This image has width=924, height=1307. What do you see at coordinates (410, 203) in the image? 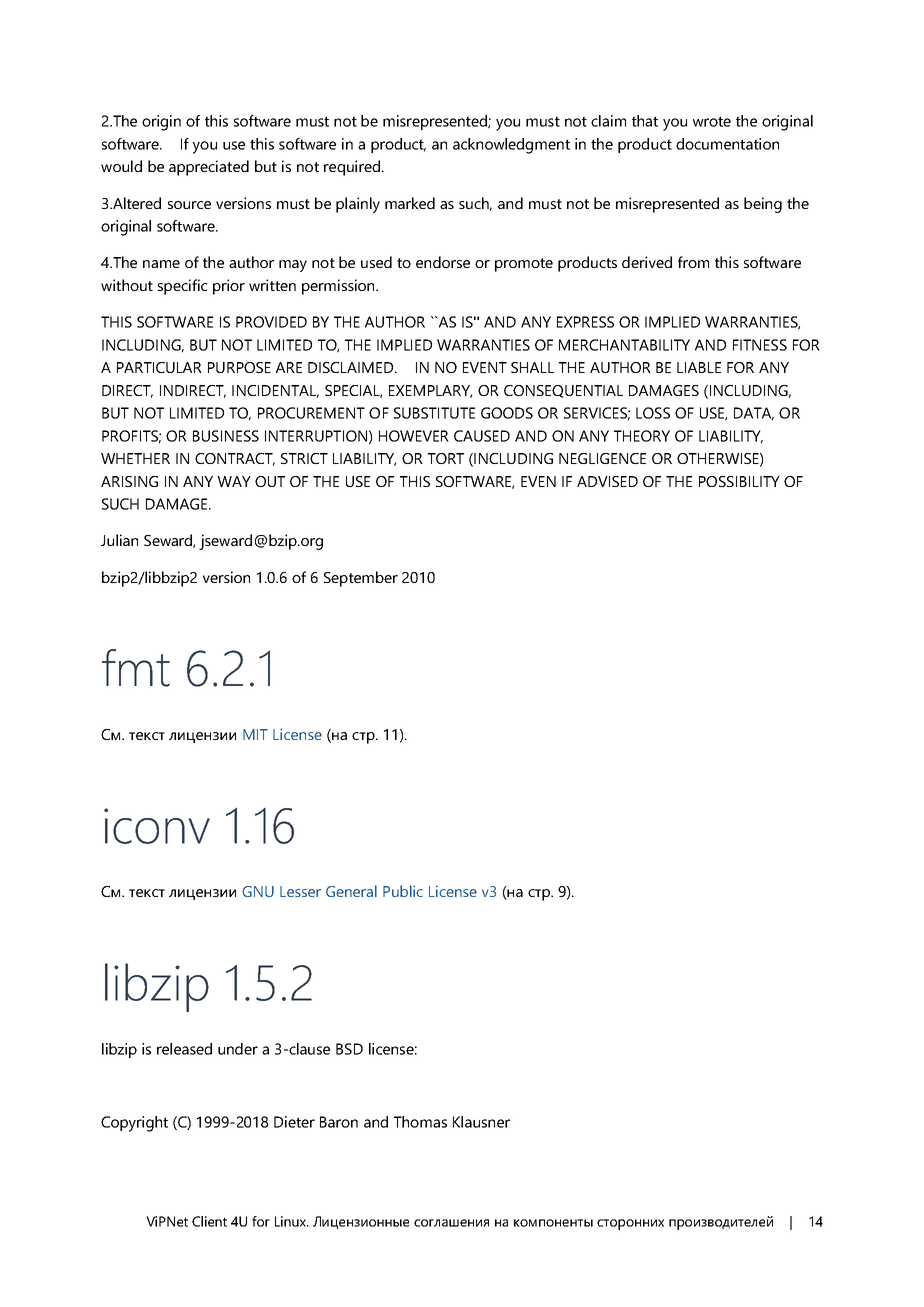
I see `marked` at bounding box center [410, 203].
